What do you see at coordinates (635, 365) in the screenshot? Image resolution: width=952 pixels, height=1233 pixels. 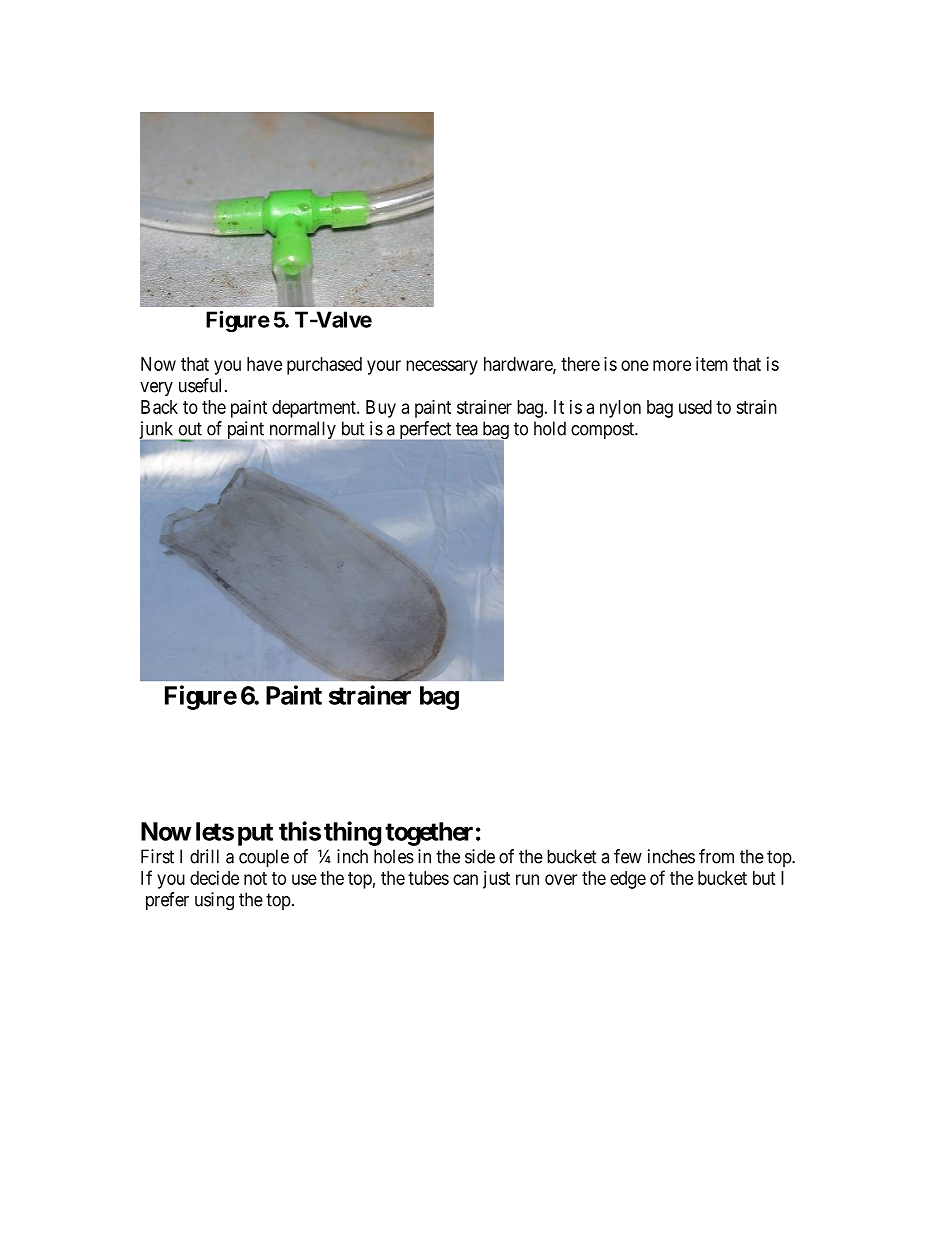 I see `one` at bounding box center [635, 365].
